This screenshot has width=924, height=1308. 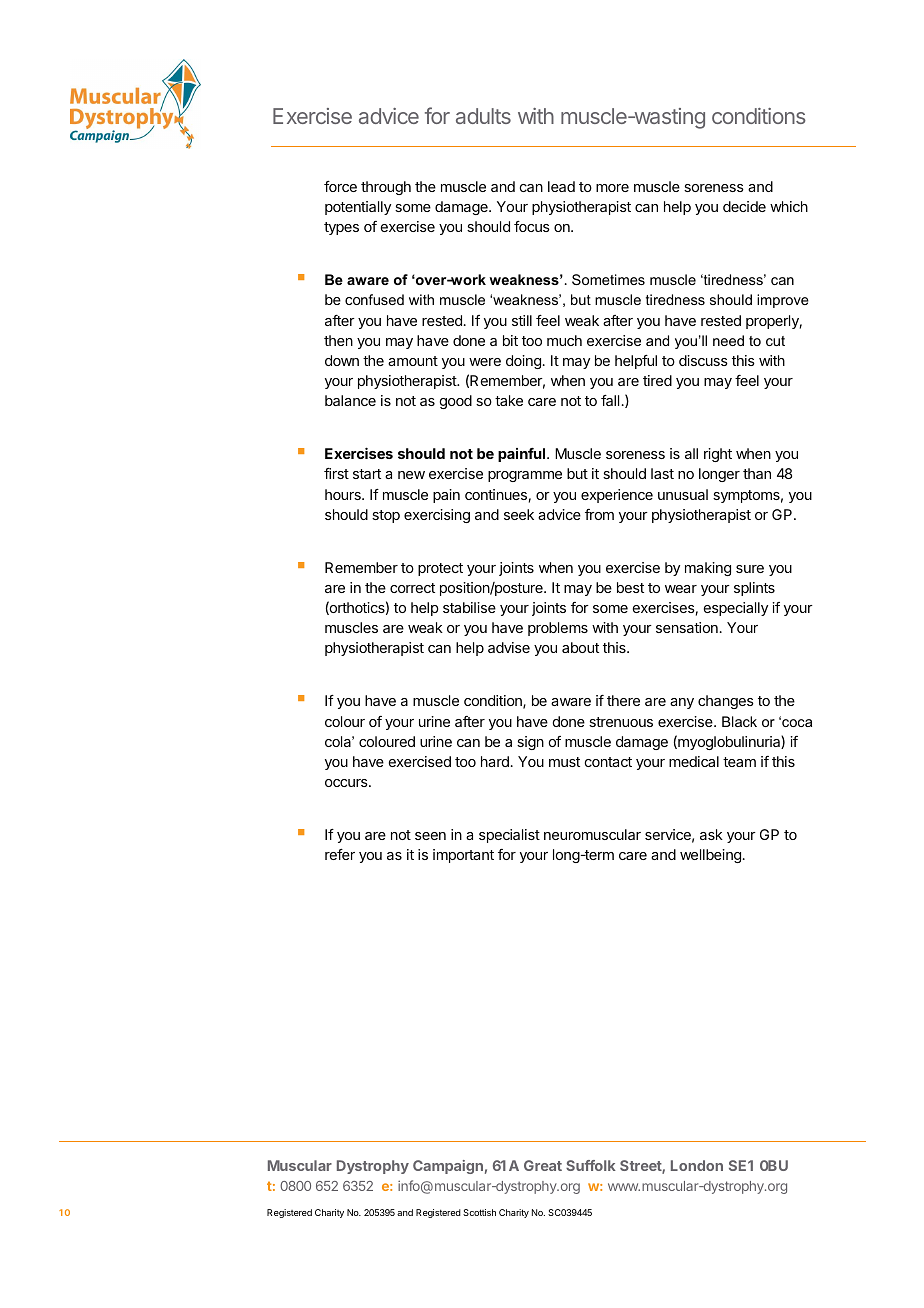 What do you see at coordinates (340, 854) in the screenshot?
I see `refer` at bounding box center [340, 854].
